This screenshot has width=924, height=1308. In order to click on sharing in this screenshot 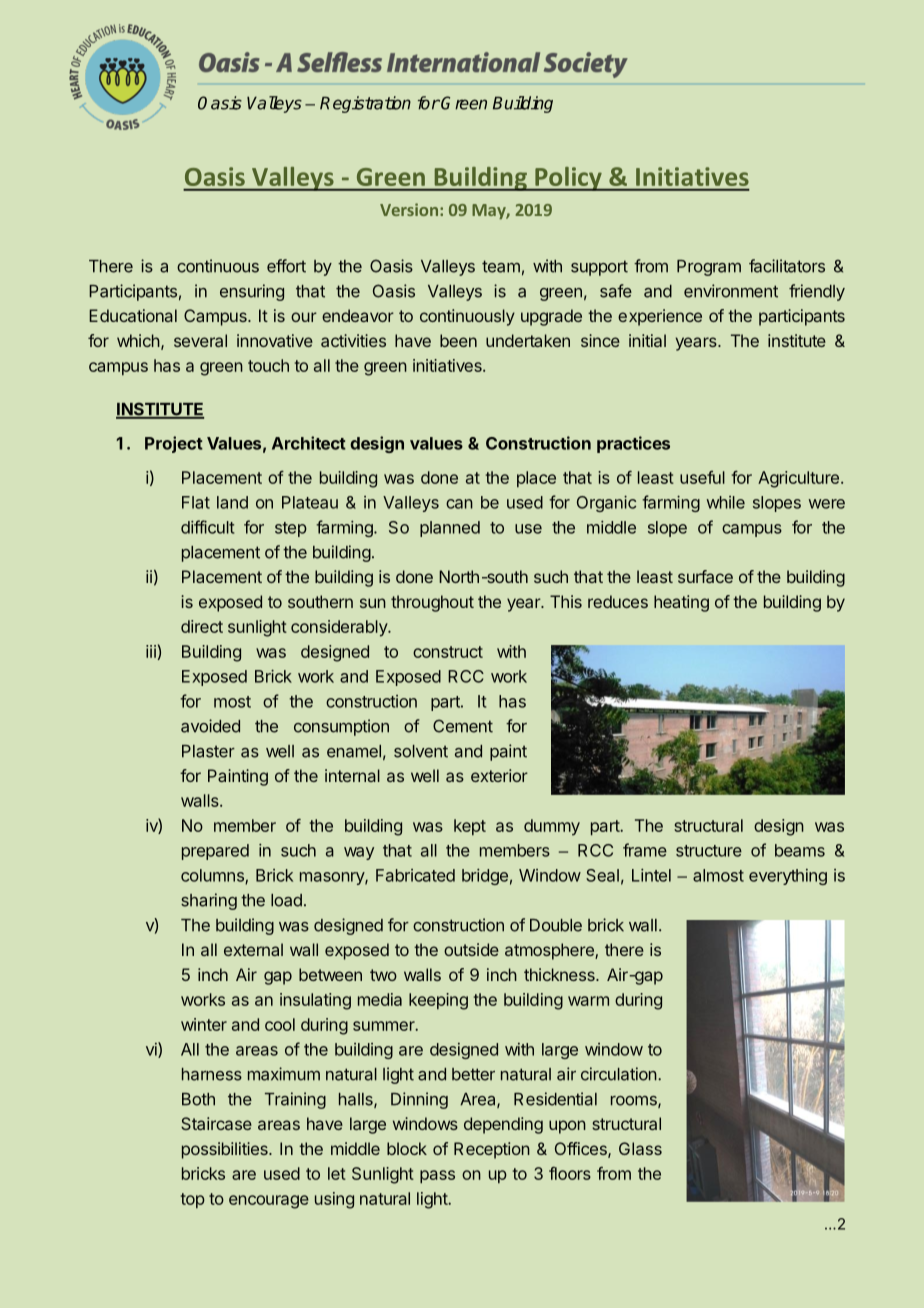, I will do `click(209, 901)`.
